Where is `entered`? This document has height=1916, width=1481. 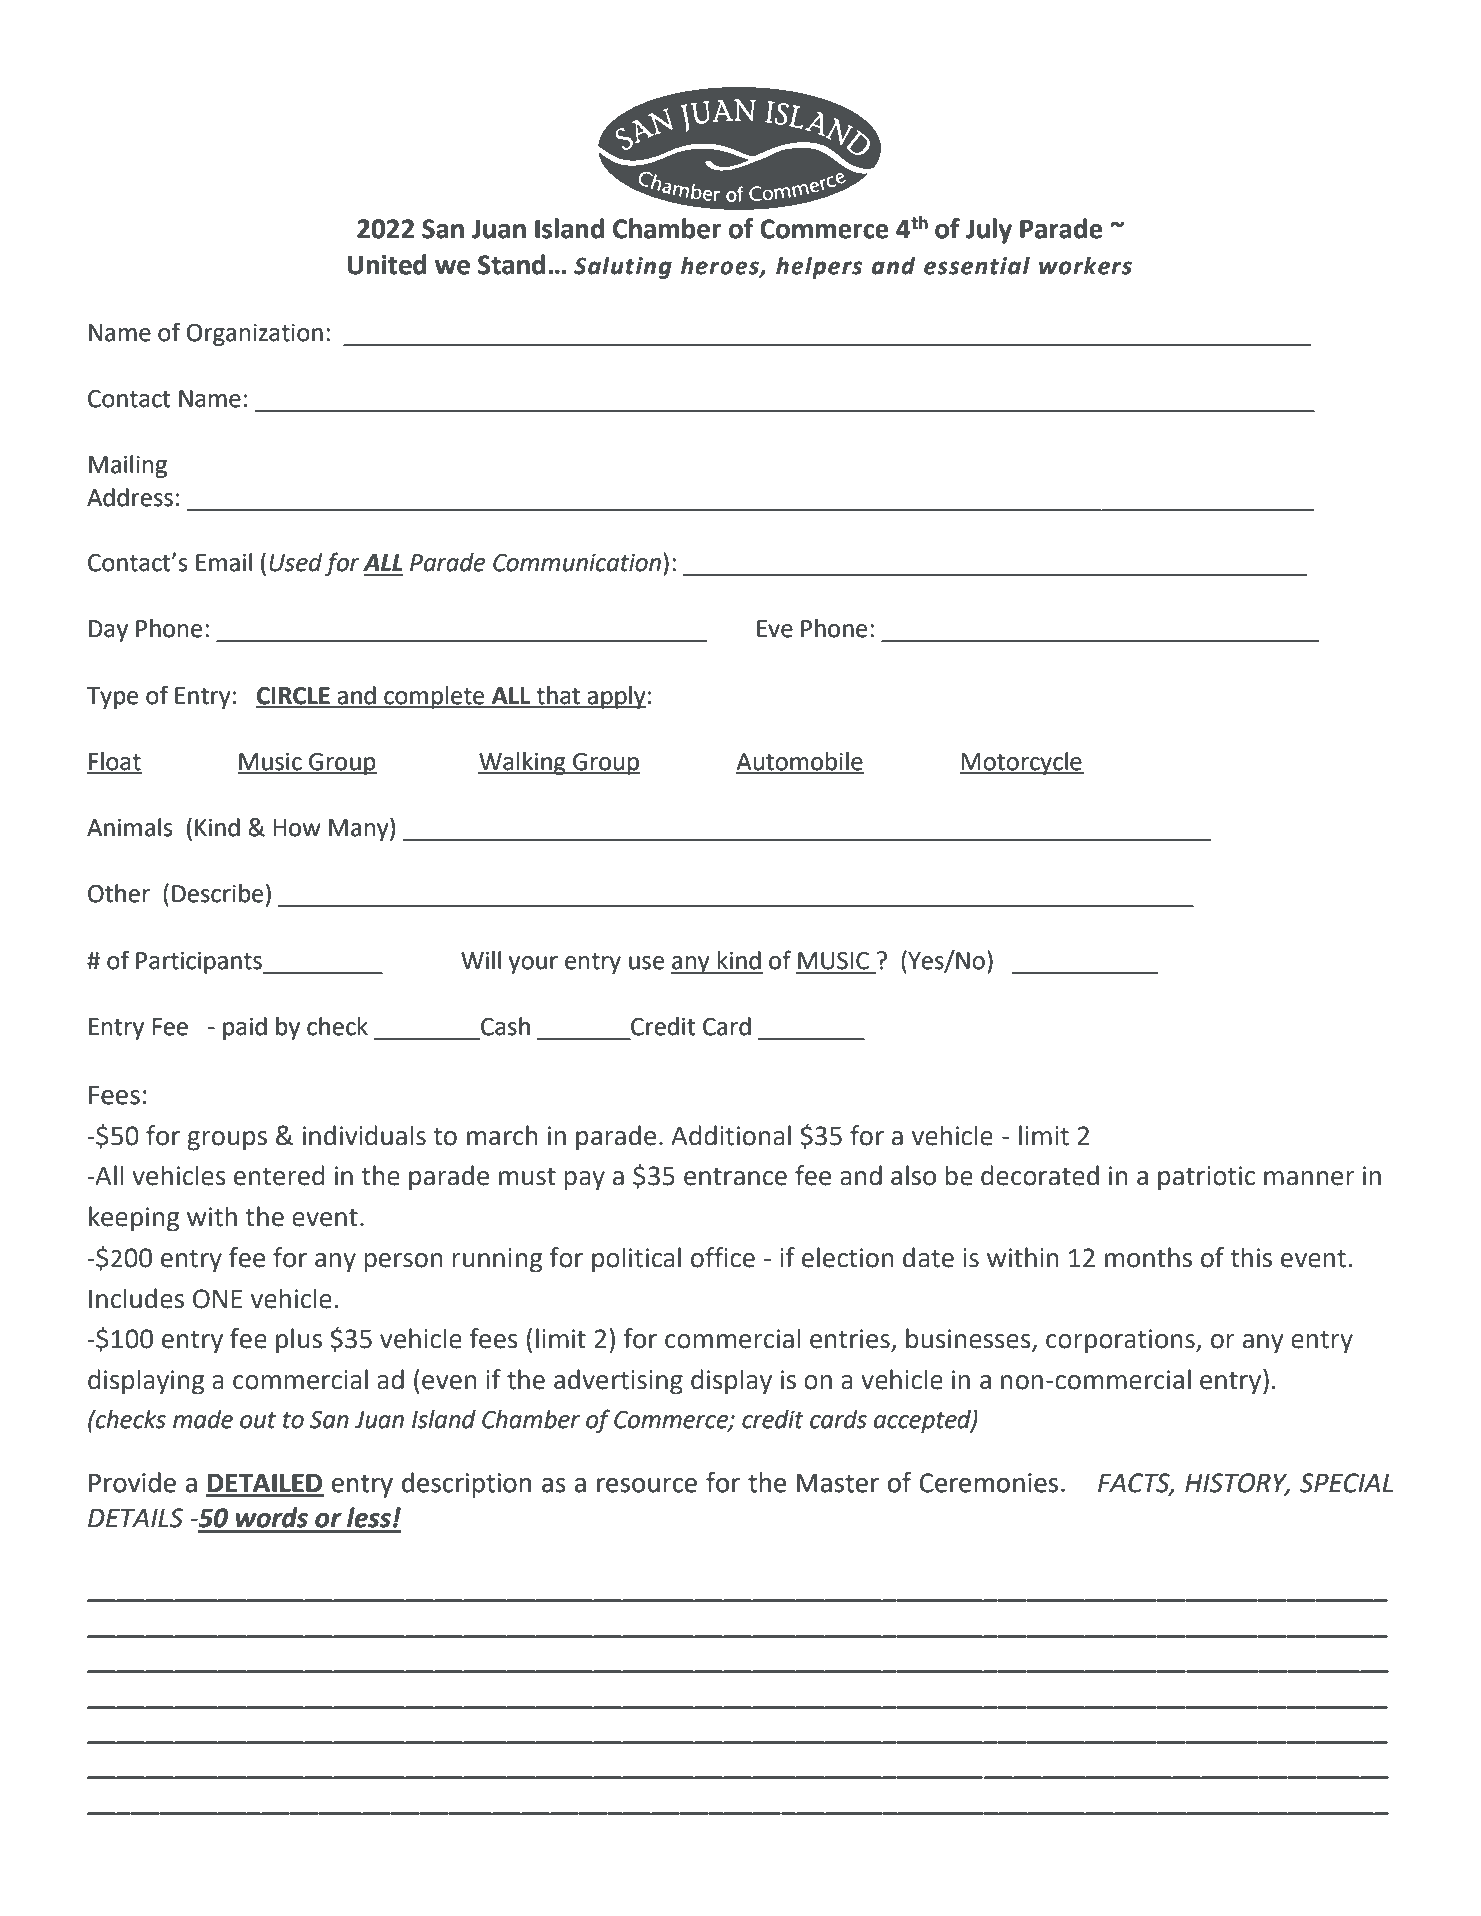
entered is located at coordinates (279, 1175).
